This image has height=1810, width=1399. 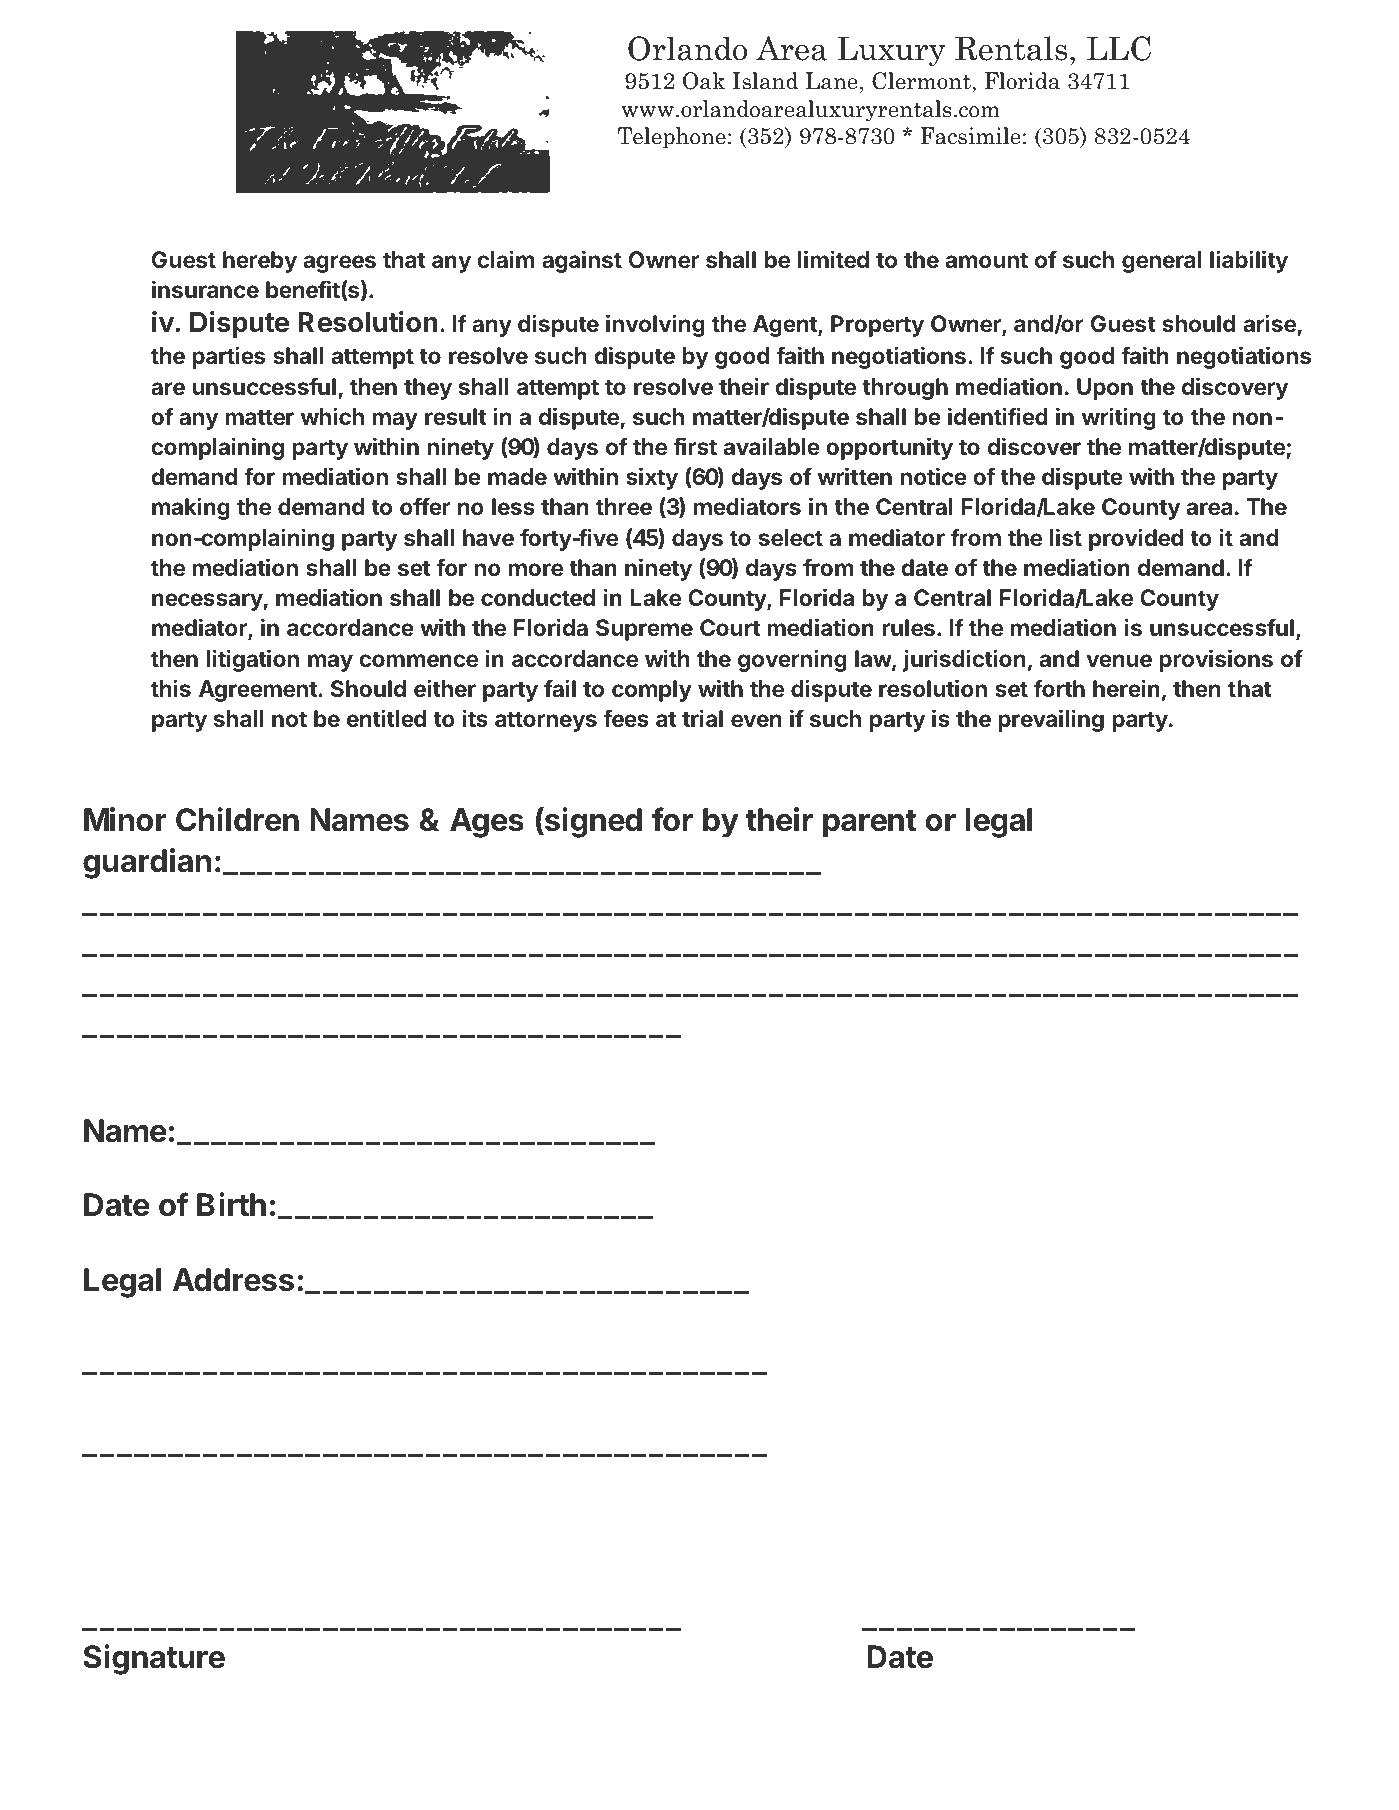 What do you see at coordinates (704, 81) in the image?
I see `Oak` at bounding box center [704, 81].
